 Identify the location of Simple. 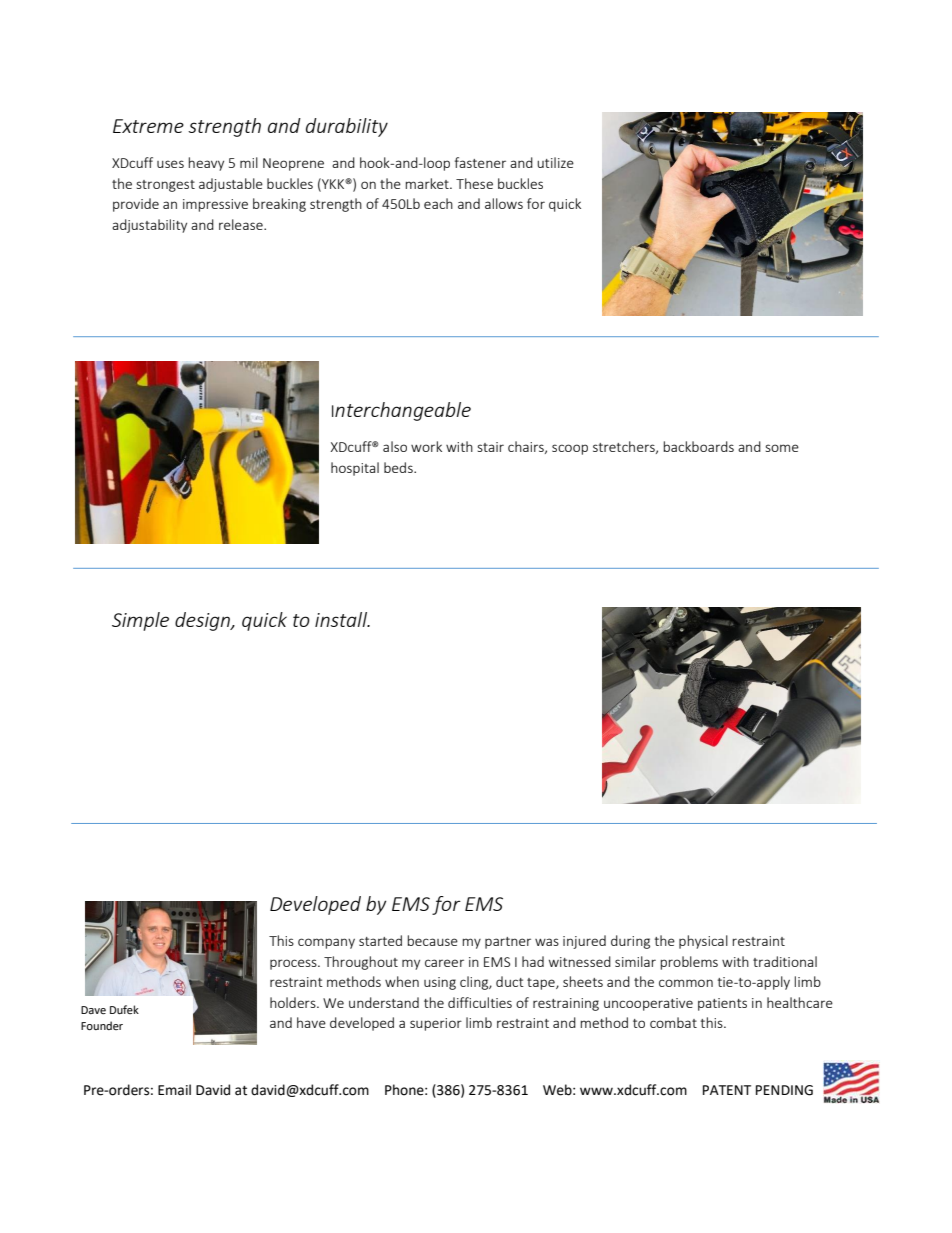
(140, 621).
